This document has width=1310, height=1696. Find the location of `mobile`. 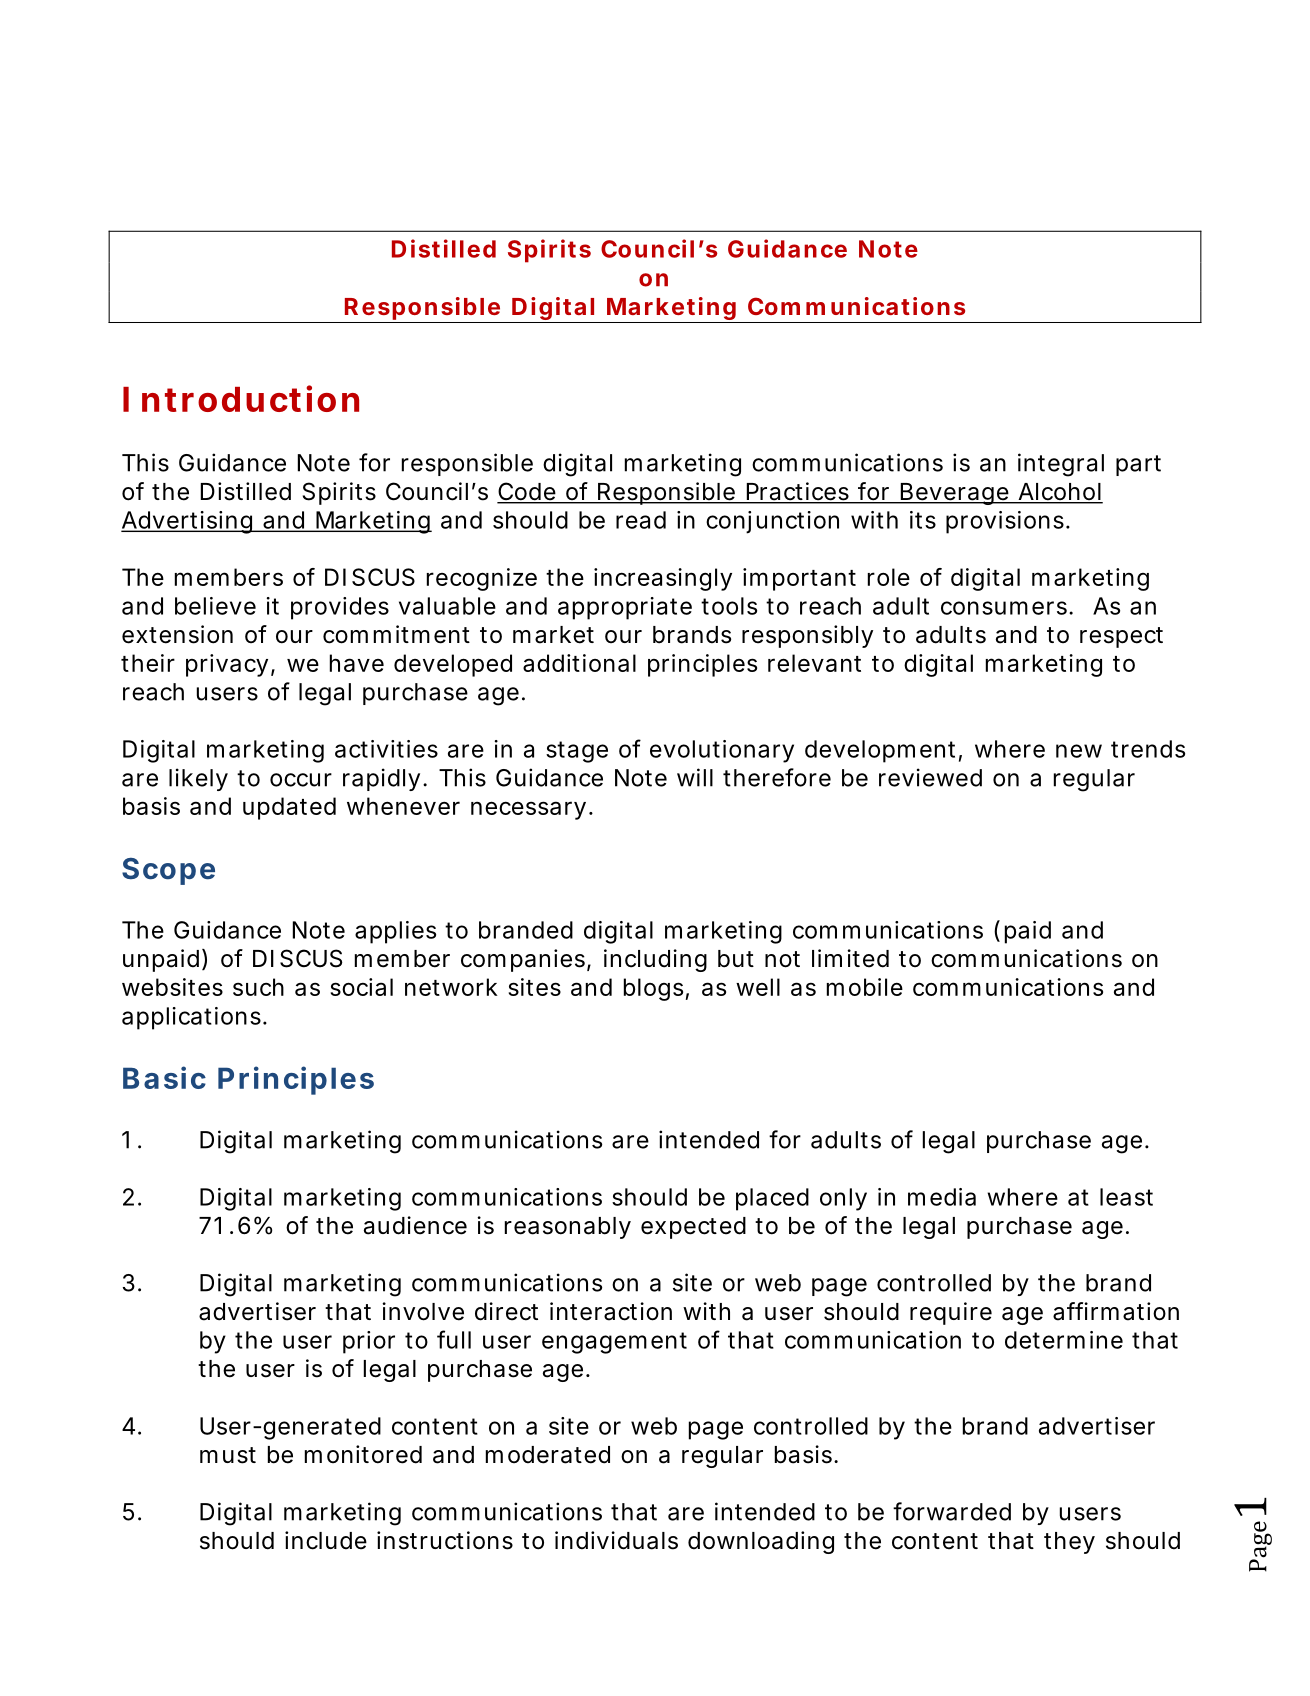

mobile is located at coordinates (865, 987).
